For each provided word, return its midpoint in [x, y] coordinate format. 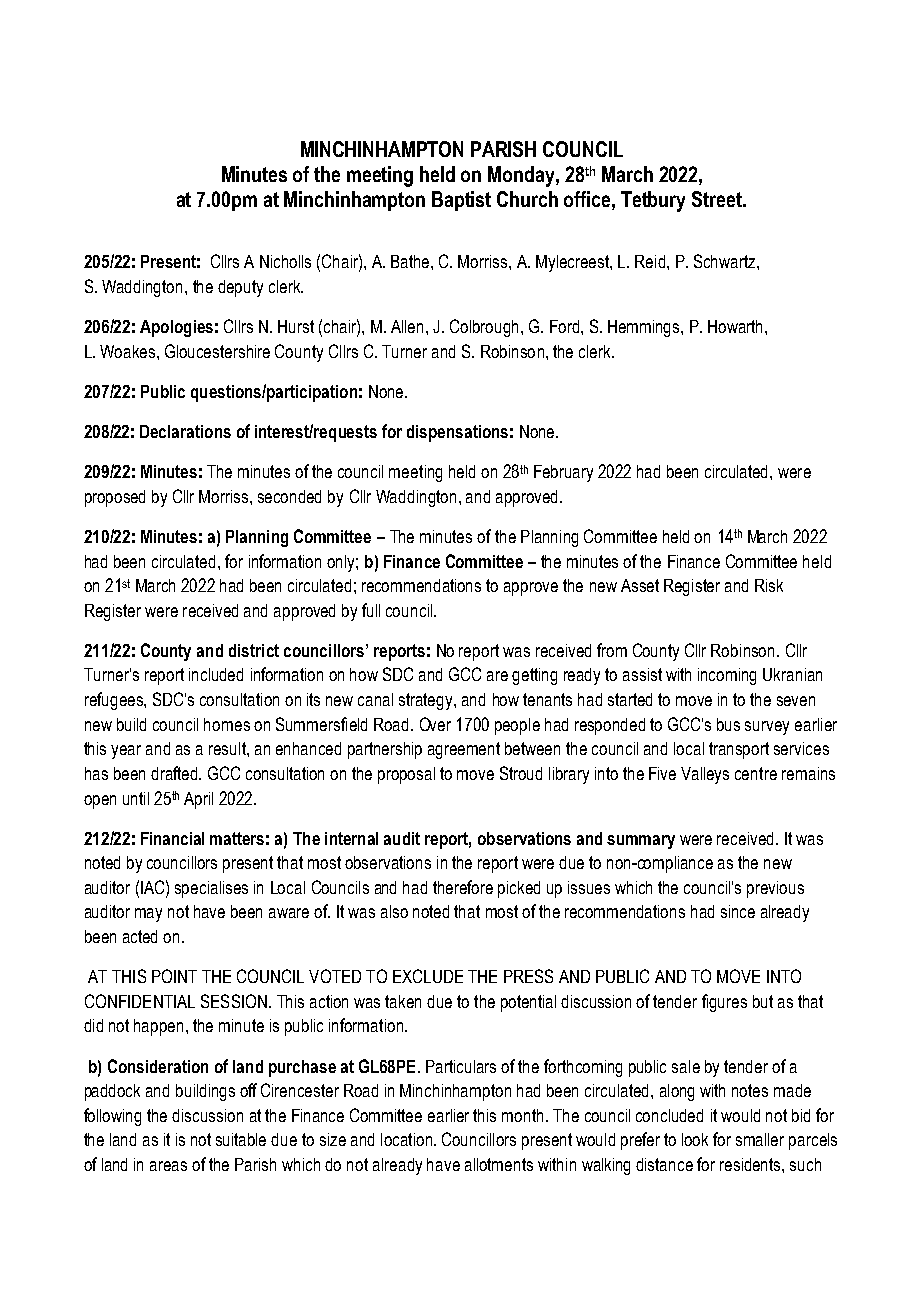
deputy [240, 288]
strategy [427, 701]
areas [168, 1166]
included [216, 674]
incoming [727, 676]
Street [718, 199]
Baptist [461, 201]
